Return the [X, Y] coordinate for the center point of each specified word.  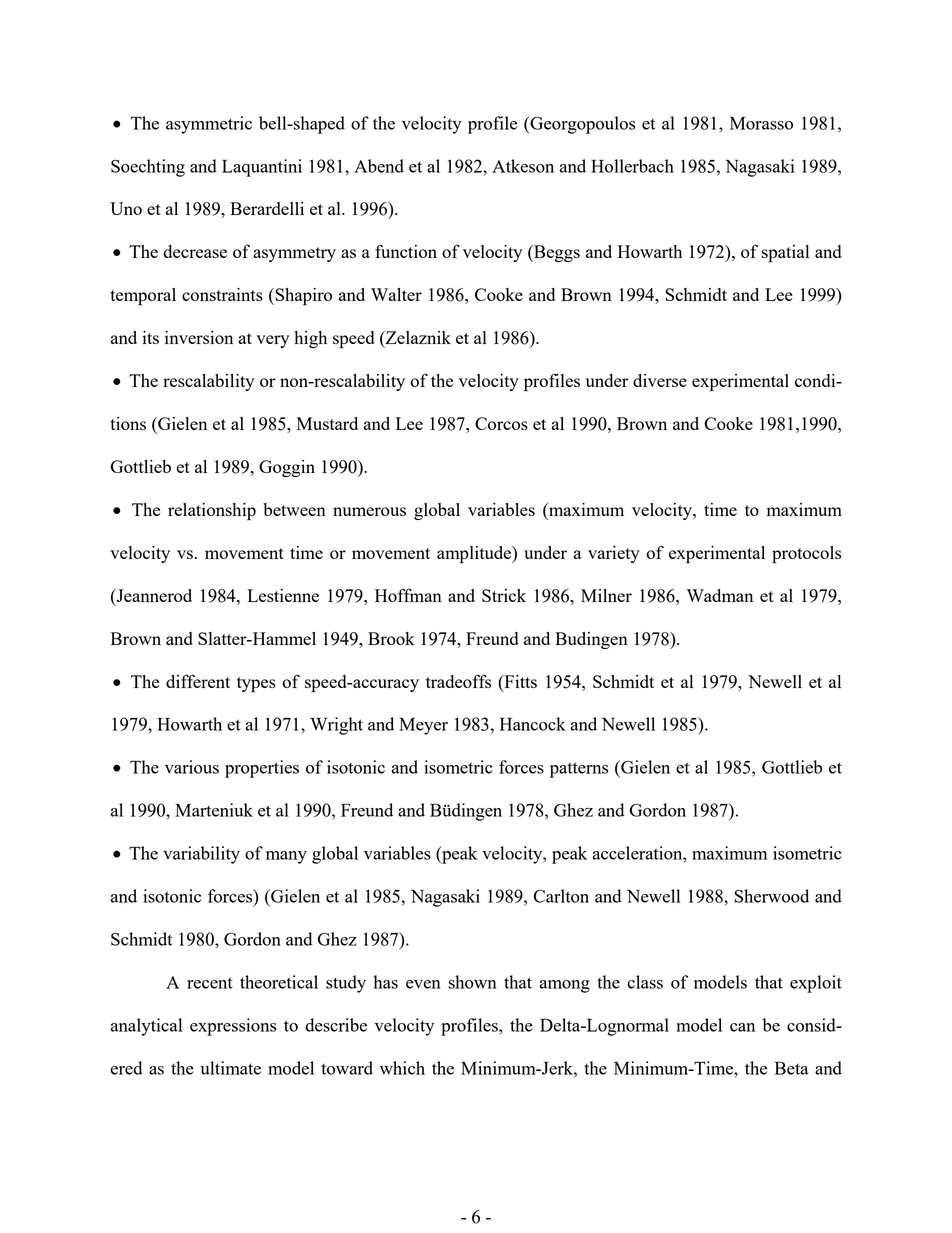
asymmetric [209, 125]
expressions [233, 1027]
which [402, 1068]
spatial [785, 254]
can [742, 1027]
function [406, 251]
